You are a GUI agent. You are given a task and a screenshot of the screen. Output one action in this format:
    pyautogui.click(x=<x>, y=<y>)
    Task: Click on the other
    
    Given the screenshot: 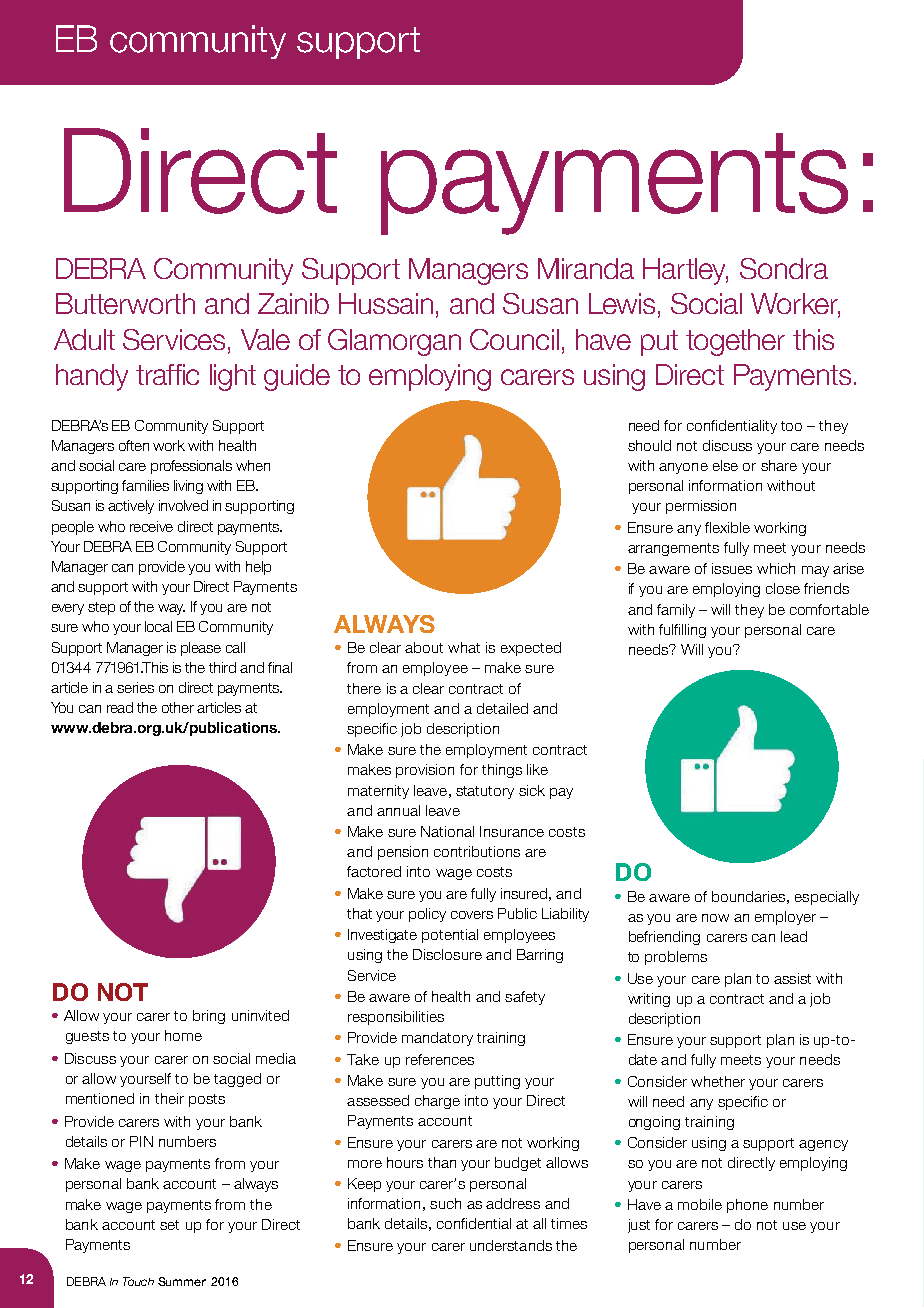 What is the action you would take?
    pyautogui.click(x=178, y=707)
